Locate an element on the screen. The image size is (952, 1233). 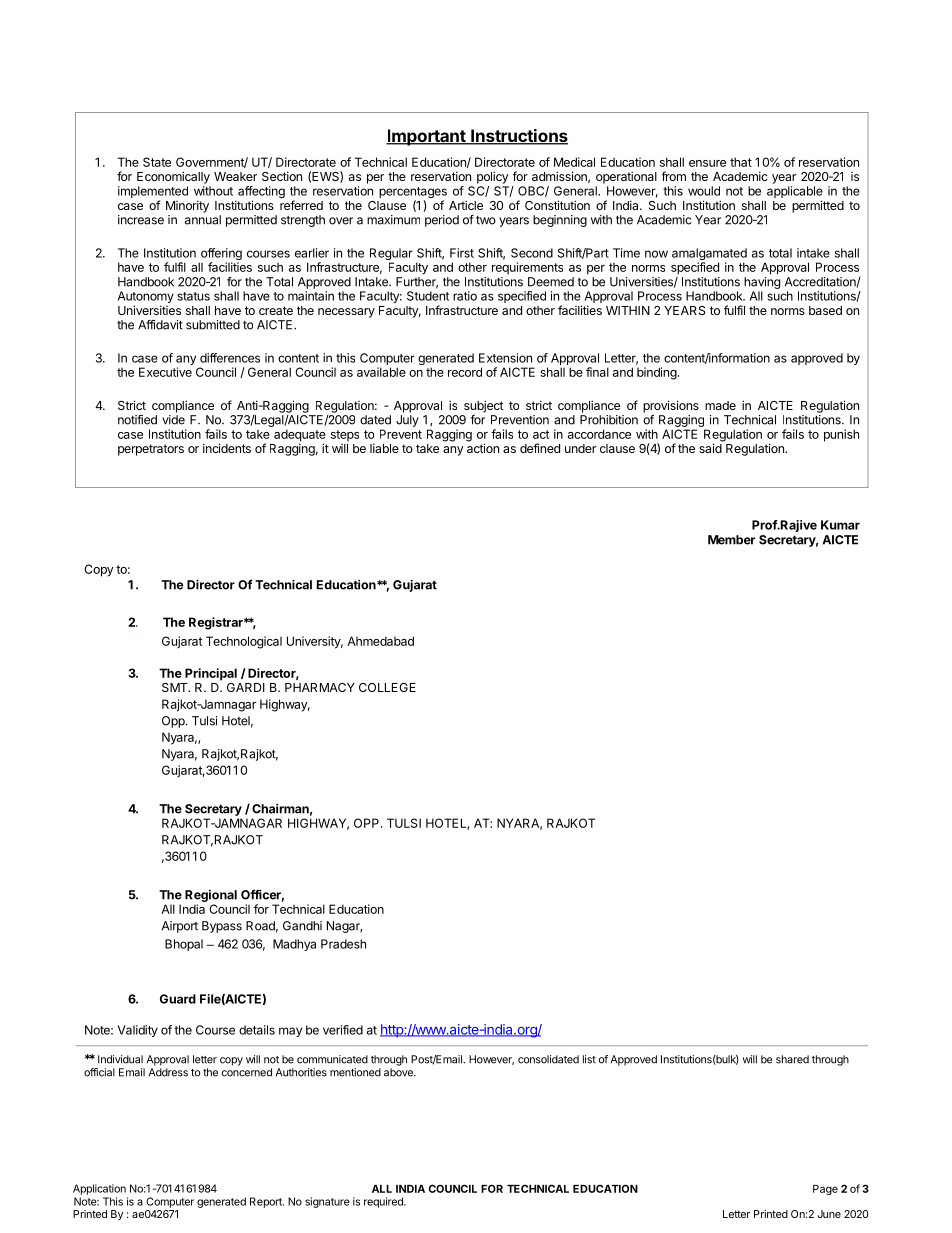
Guard is located at coordinates (178, 999).
